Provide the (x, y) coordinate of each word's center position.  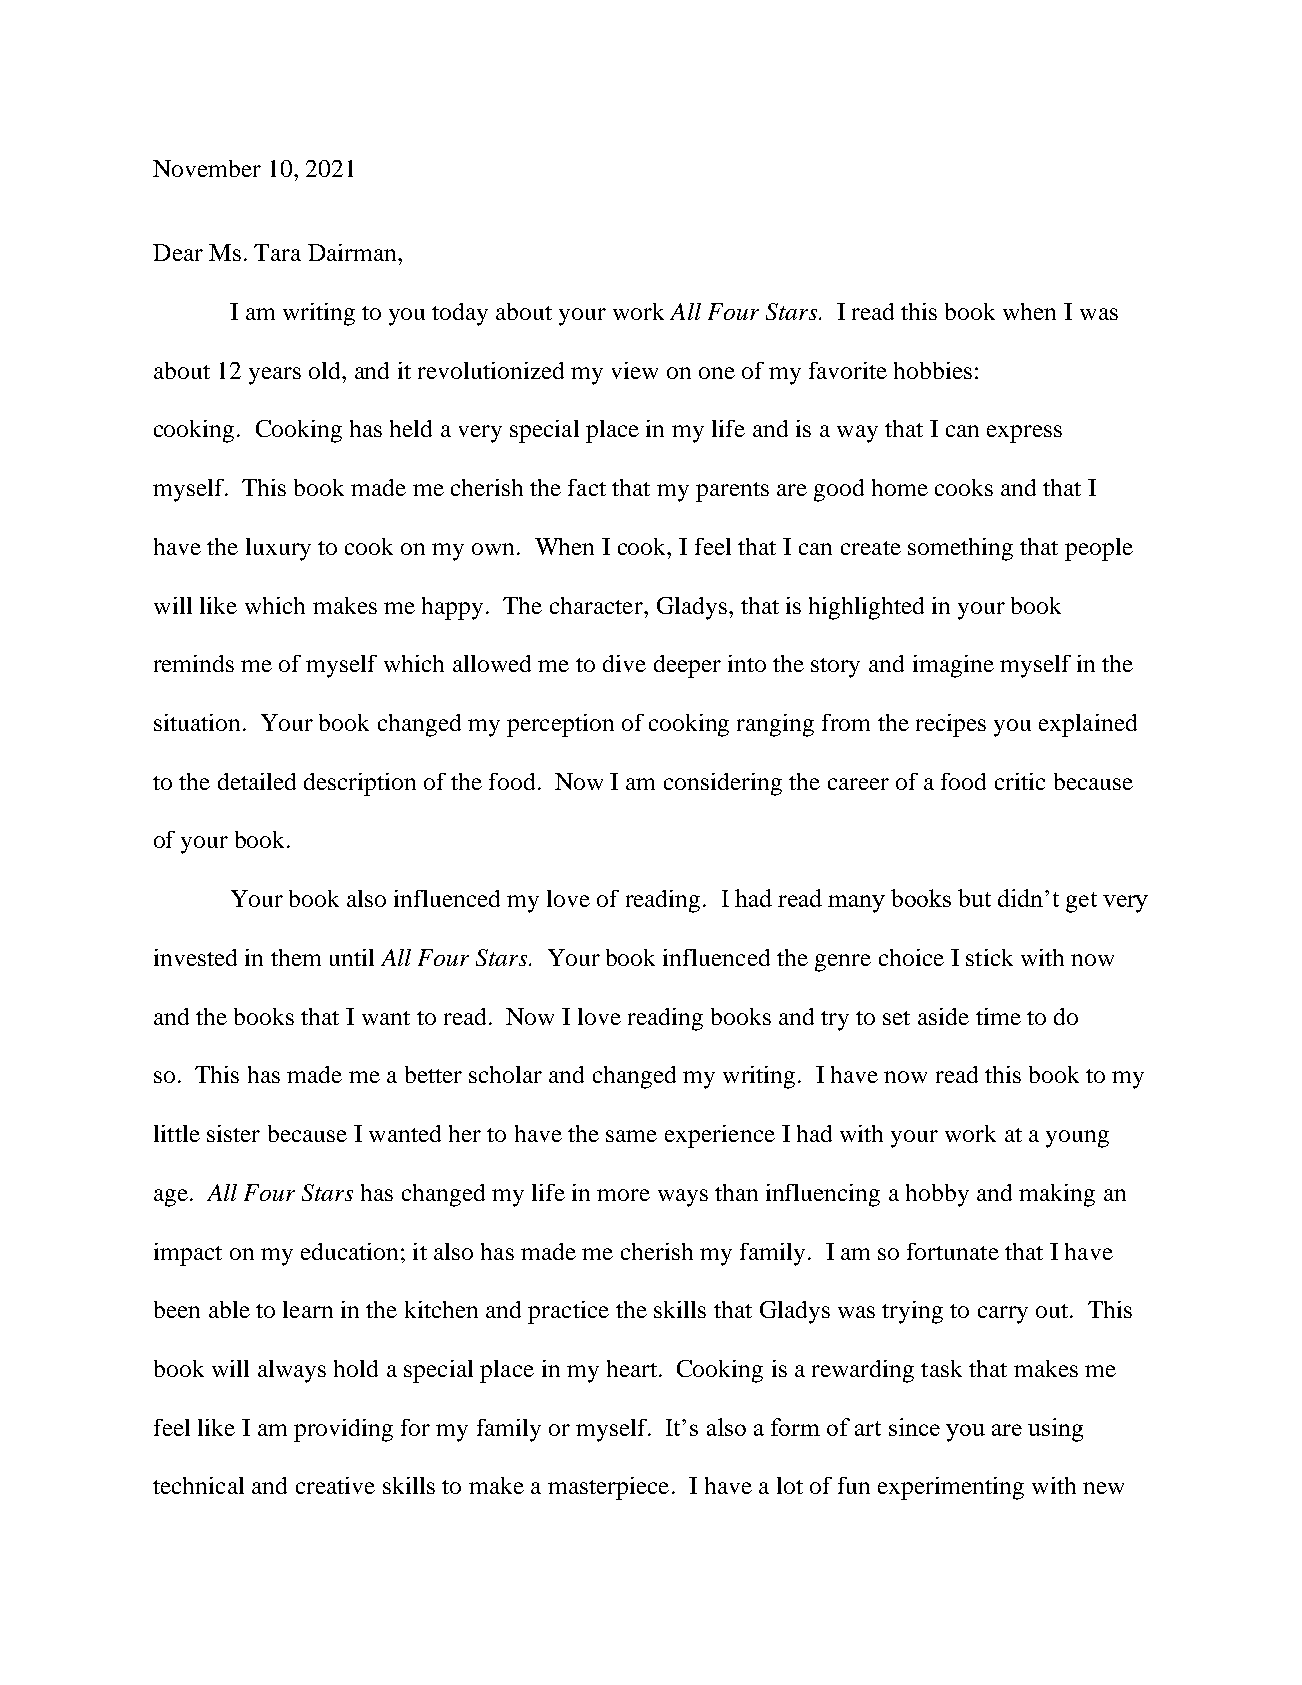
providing (343, 1430)
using (1055, 1430)
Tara (277, 252)
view (635, 370)
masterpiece (608, 1488)
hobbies (933, 370)
